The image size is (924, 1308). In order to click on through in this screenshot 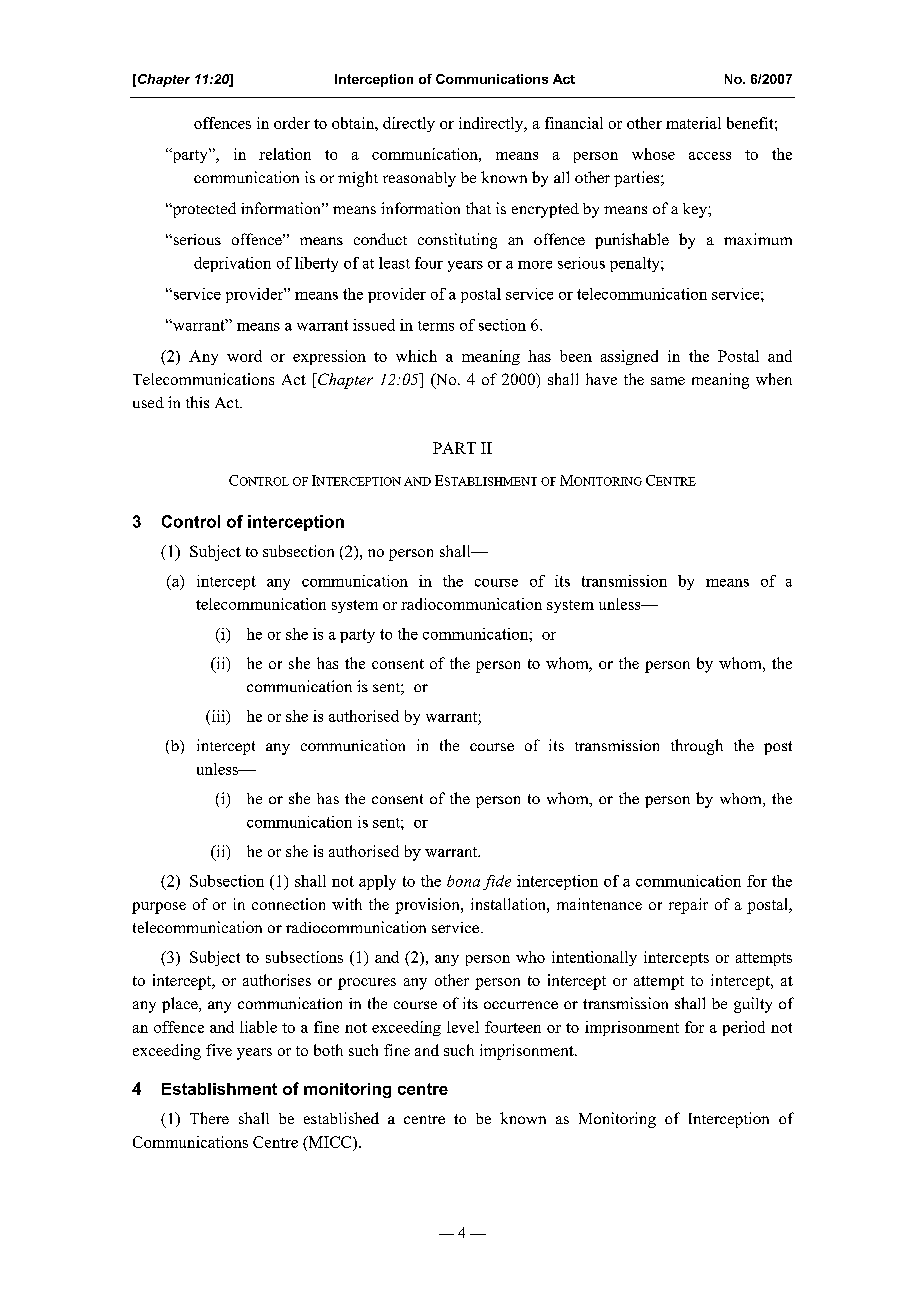, I will do `click(697, 747)`.
